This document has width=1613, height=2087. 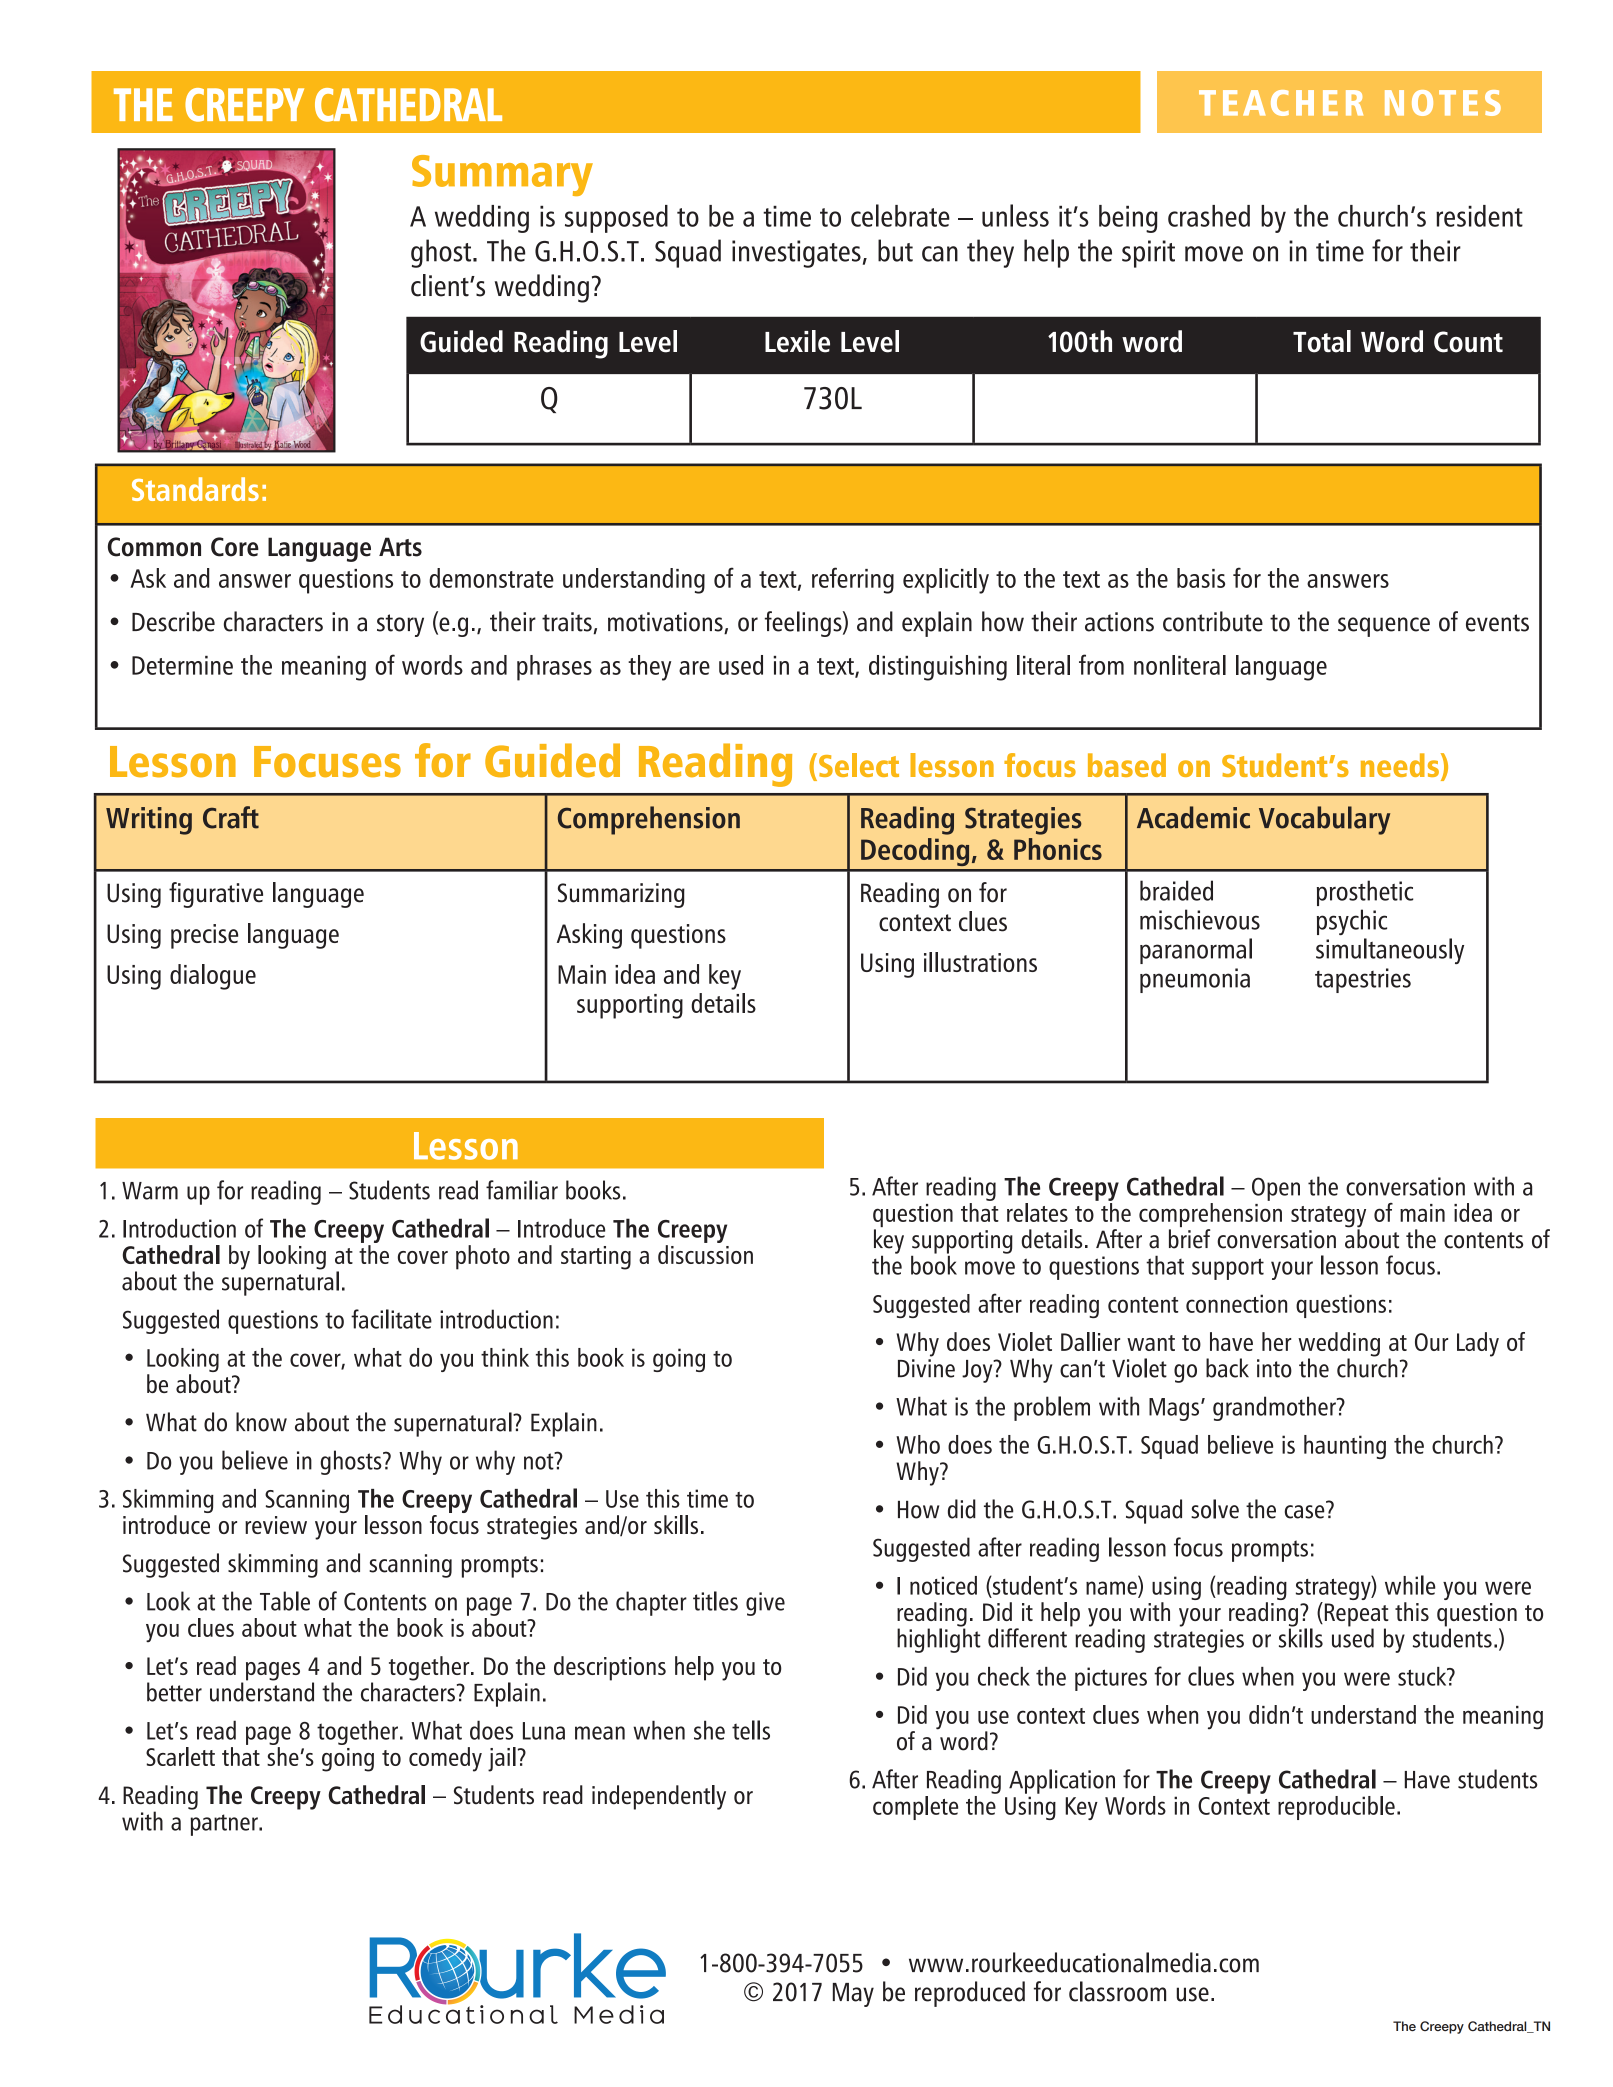 What do you see at coordinates (445, 1759) in the document?
I see `comedy` at bounding box center [445, 1759].
